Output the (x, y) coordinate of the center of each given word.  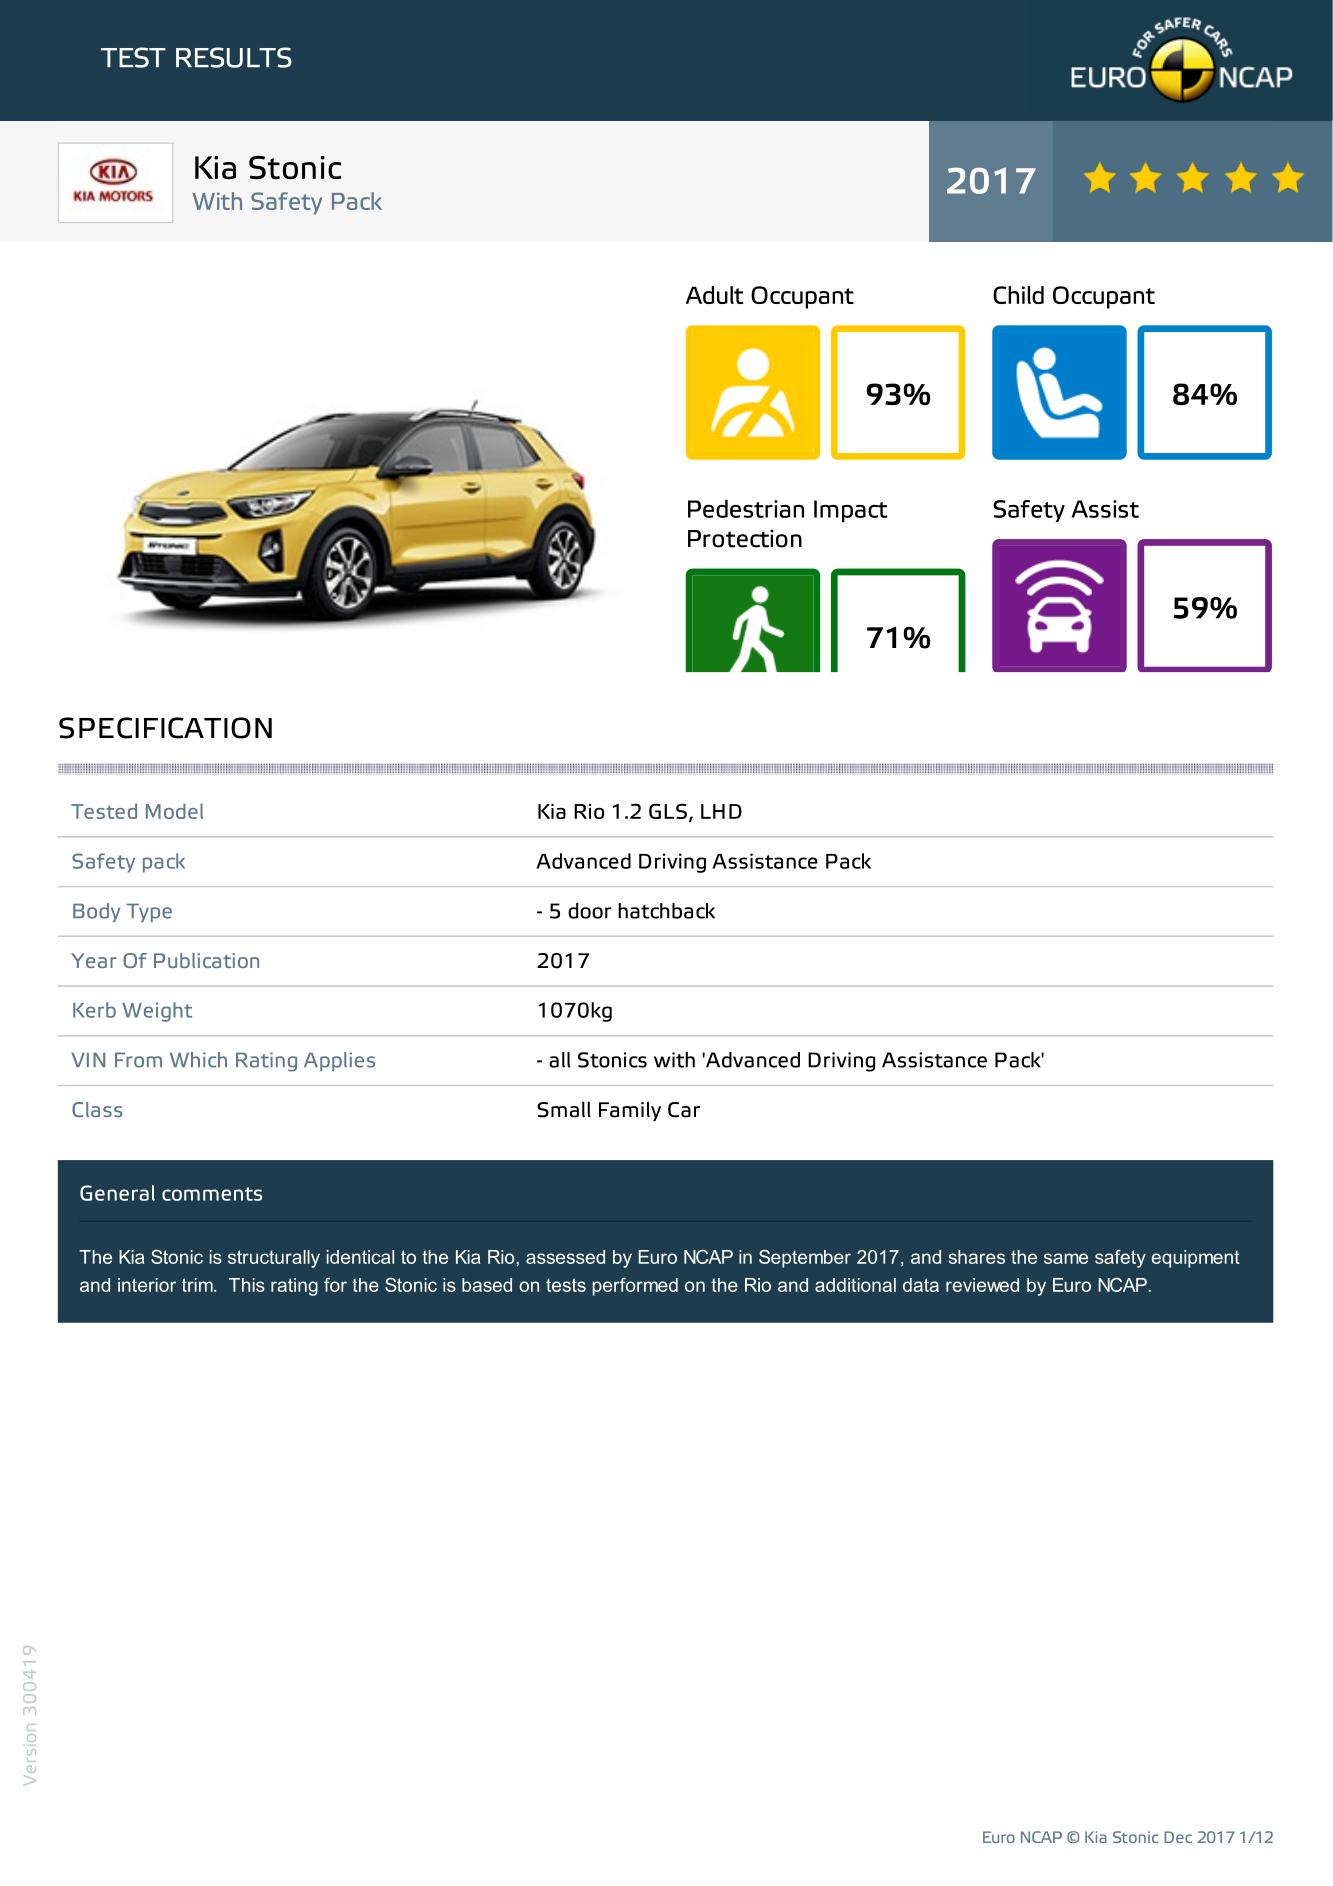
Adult (715, 295)
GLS (668, 811)
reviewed (982, 1285)
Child (1018, 295)
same (1066, 1258)
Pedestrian (746, 509)
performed (635, 1287)
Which (198, 1060)
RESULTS (234, 57)
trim (198, 1285)
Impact (851, 511)
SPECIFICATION (165, 728)
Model (174, 811)
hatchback (666, 911)
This (247, 1285)
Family (630, 1111)
